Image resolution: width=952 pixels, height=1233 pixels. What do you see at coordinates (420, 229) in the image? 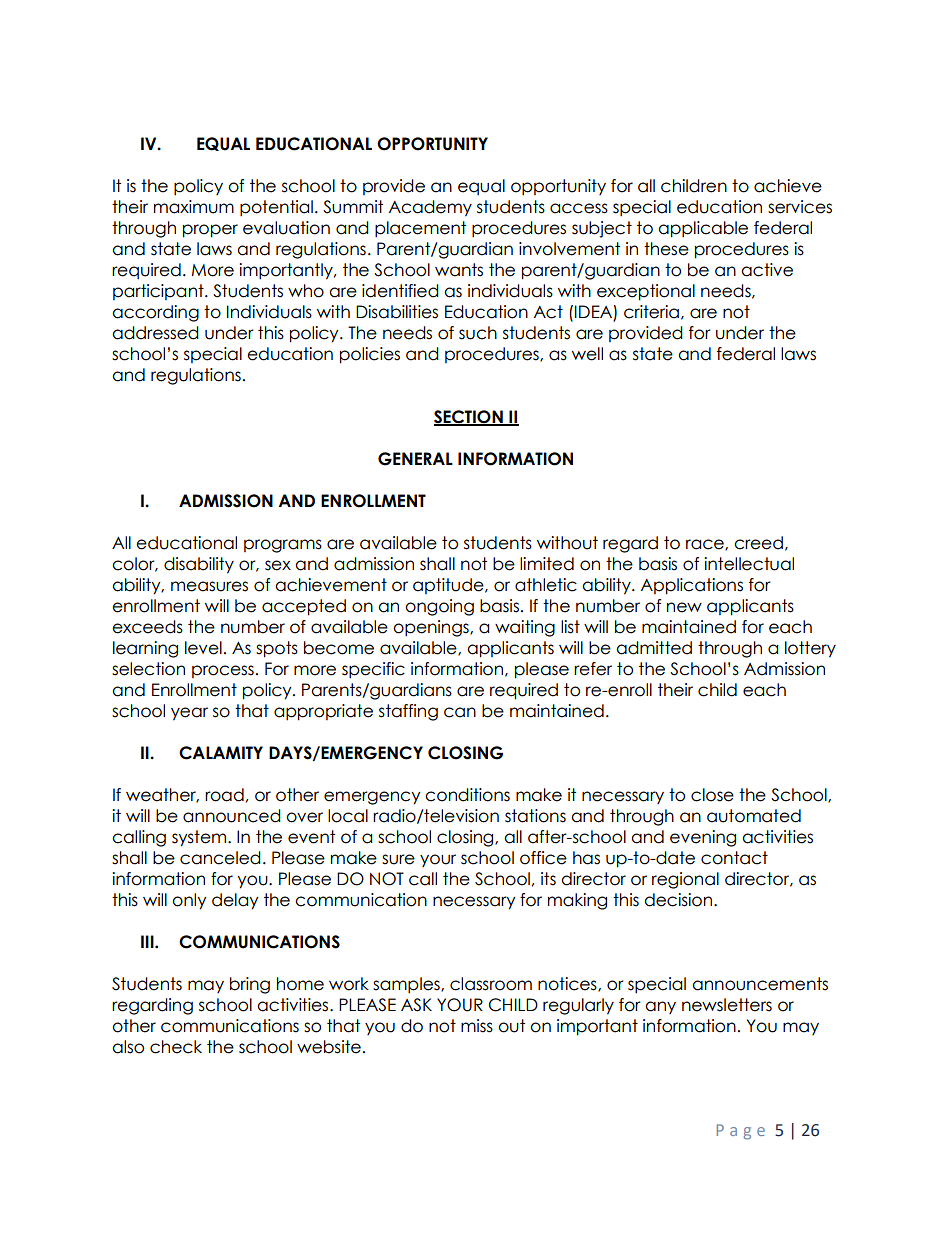
I see `placement` at bounding box center [420, 229].
